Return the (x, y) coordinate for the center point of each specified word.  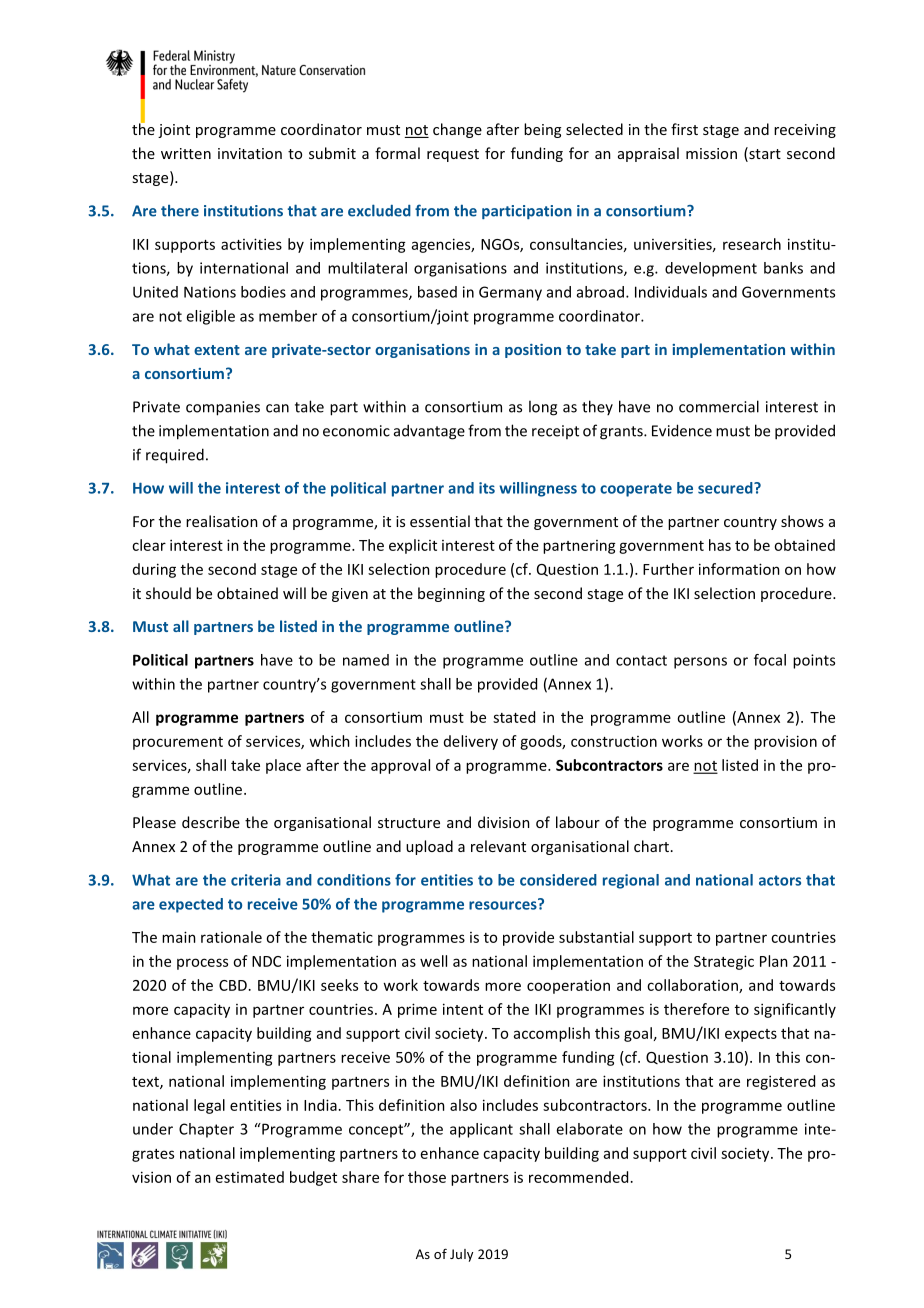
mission (711, 153)
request (453, 155)
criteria (256, 880)
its (487, 488)
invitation (250, 153)
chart (651, 846)
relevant (498, 846)
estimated (250, 1177)
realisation (222, 521)
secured (726, 488)
